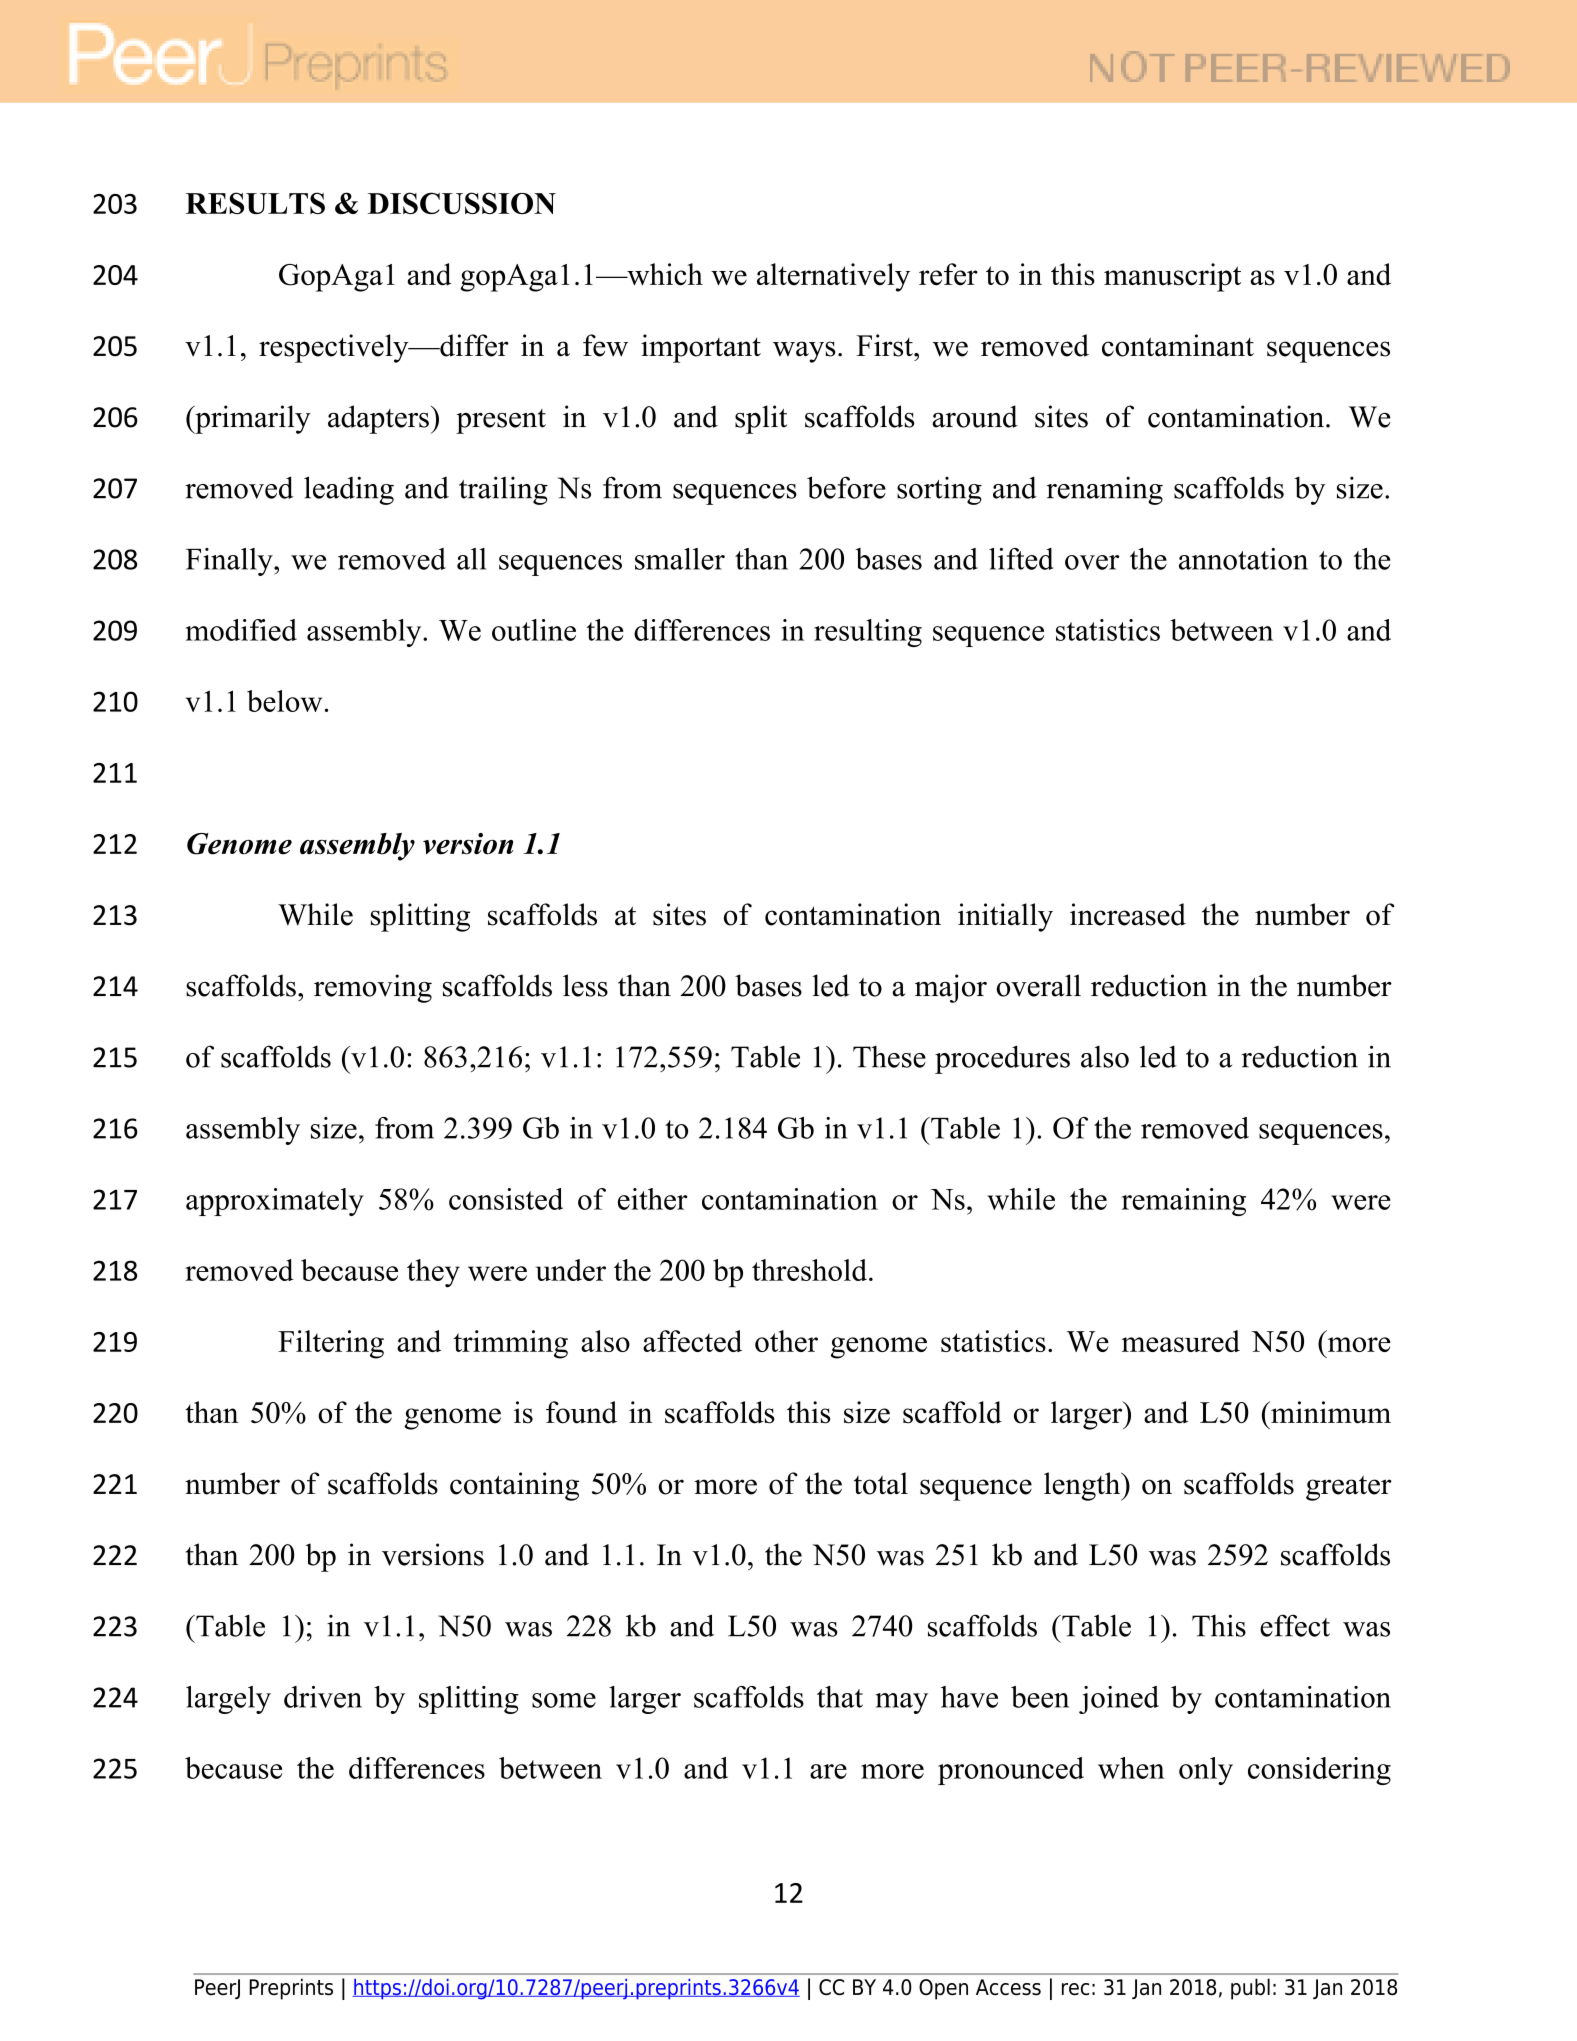 The height and width of the screenshot is (2041, 1577). What do you see at coordinates (323, 1697) in the screenshot?
I see `driven` at bounding box center [323, 1697].
